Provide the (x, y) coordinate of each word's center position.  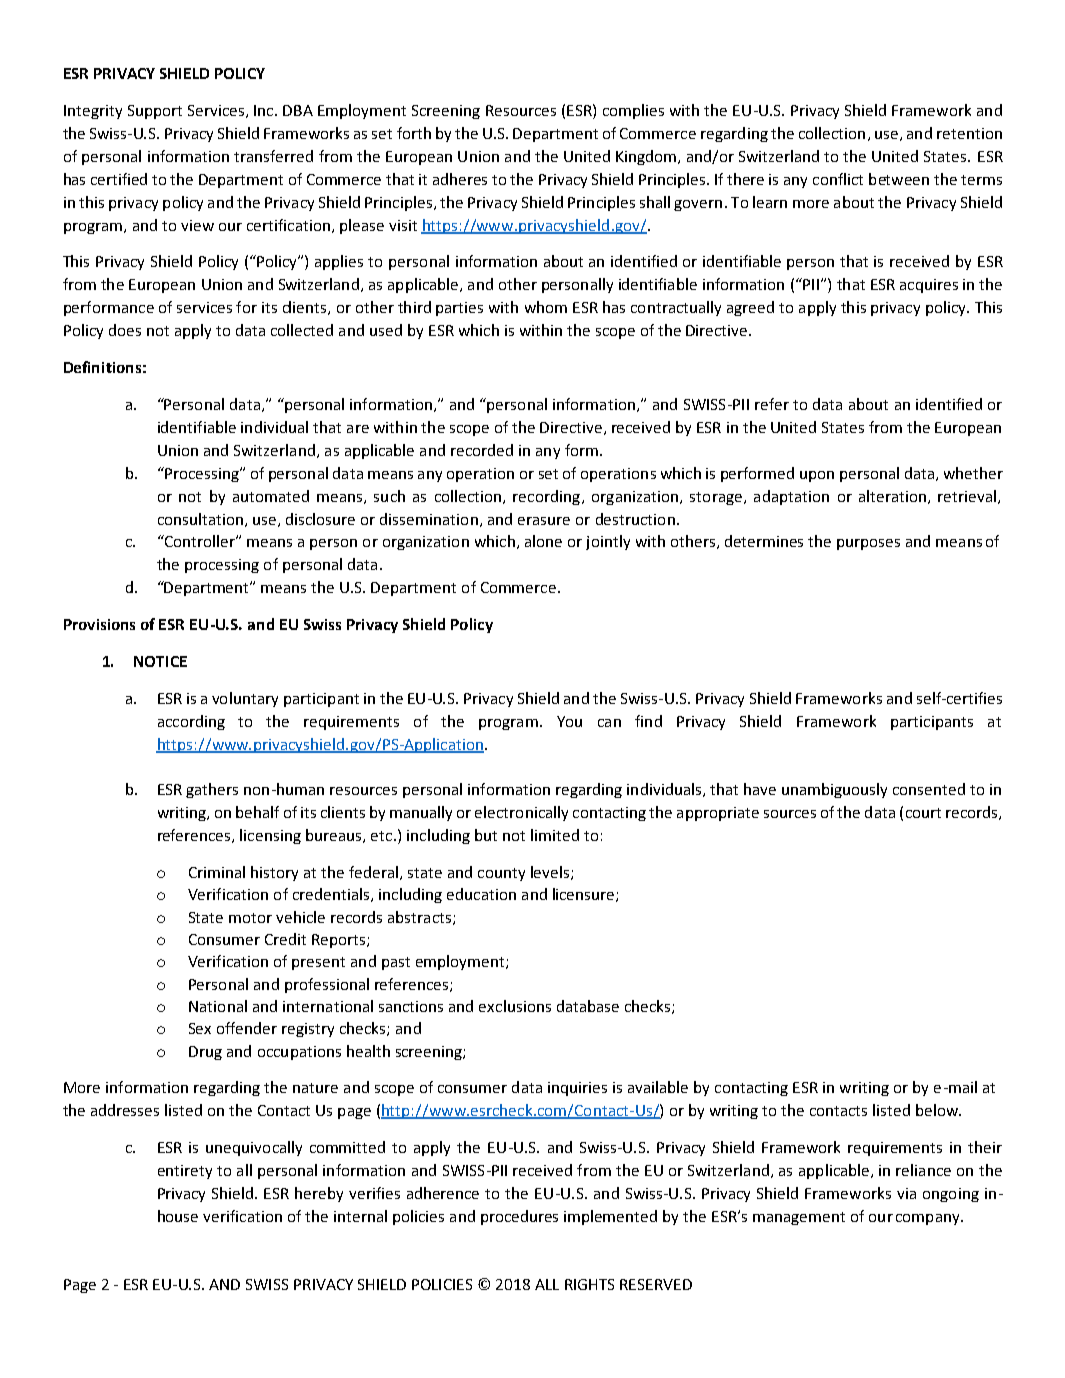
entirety (185, 1172)
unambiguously (834, 790)
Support (155, 112)
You (569, 721)
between (899, 179)
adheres (460, 179)
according (191, 722)
